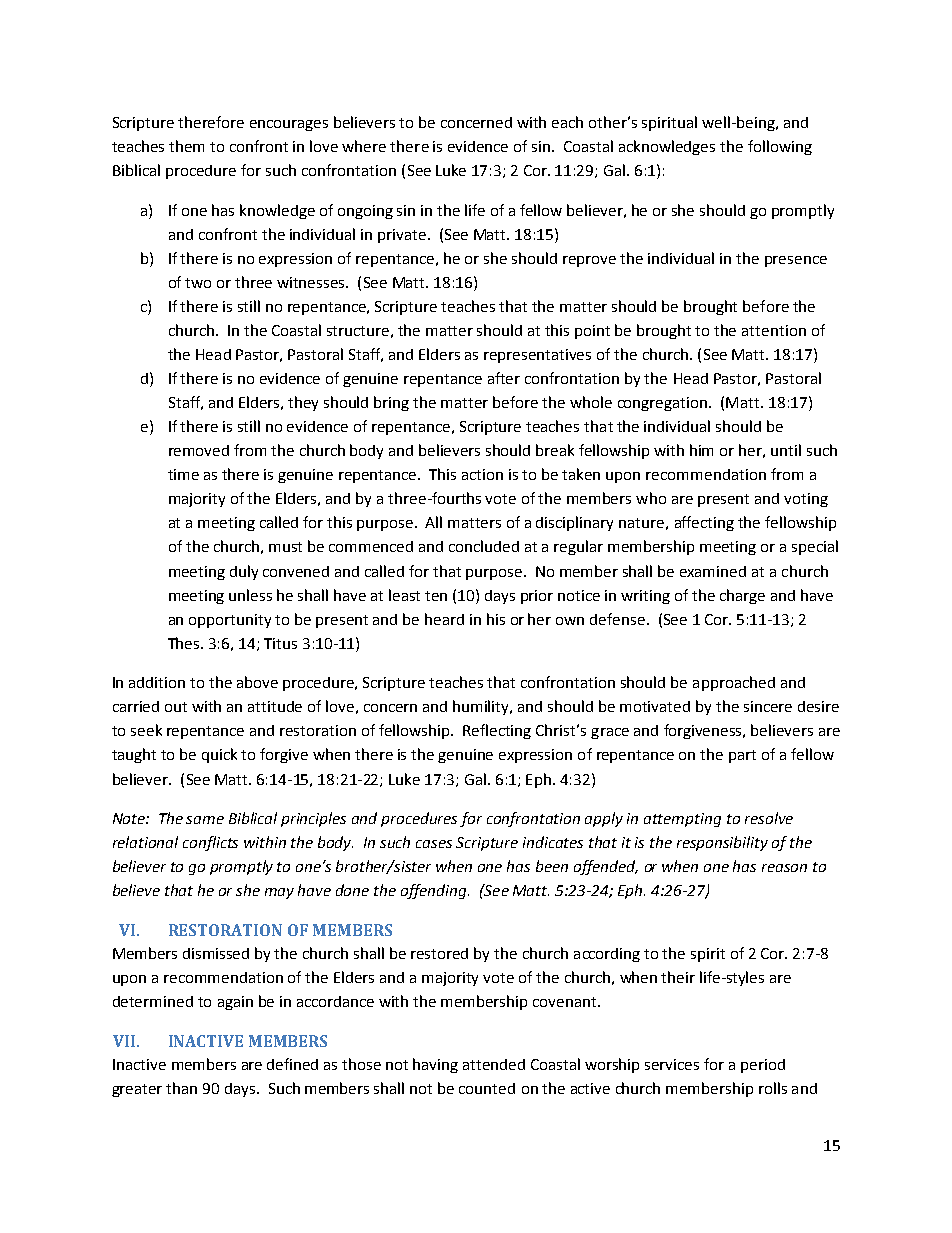  I want to click on charge, so click(742, 596).
